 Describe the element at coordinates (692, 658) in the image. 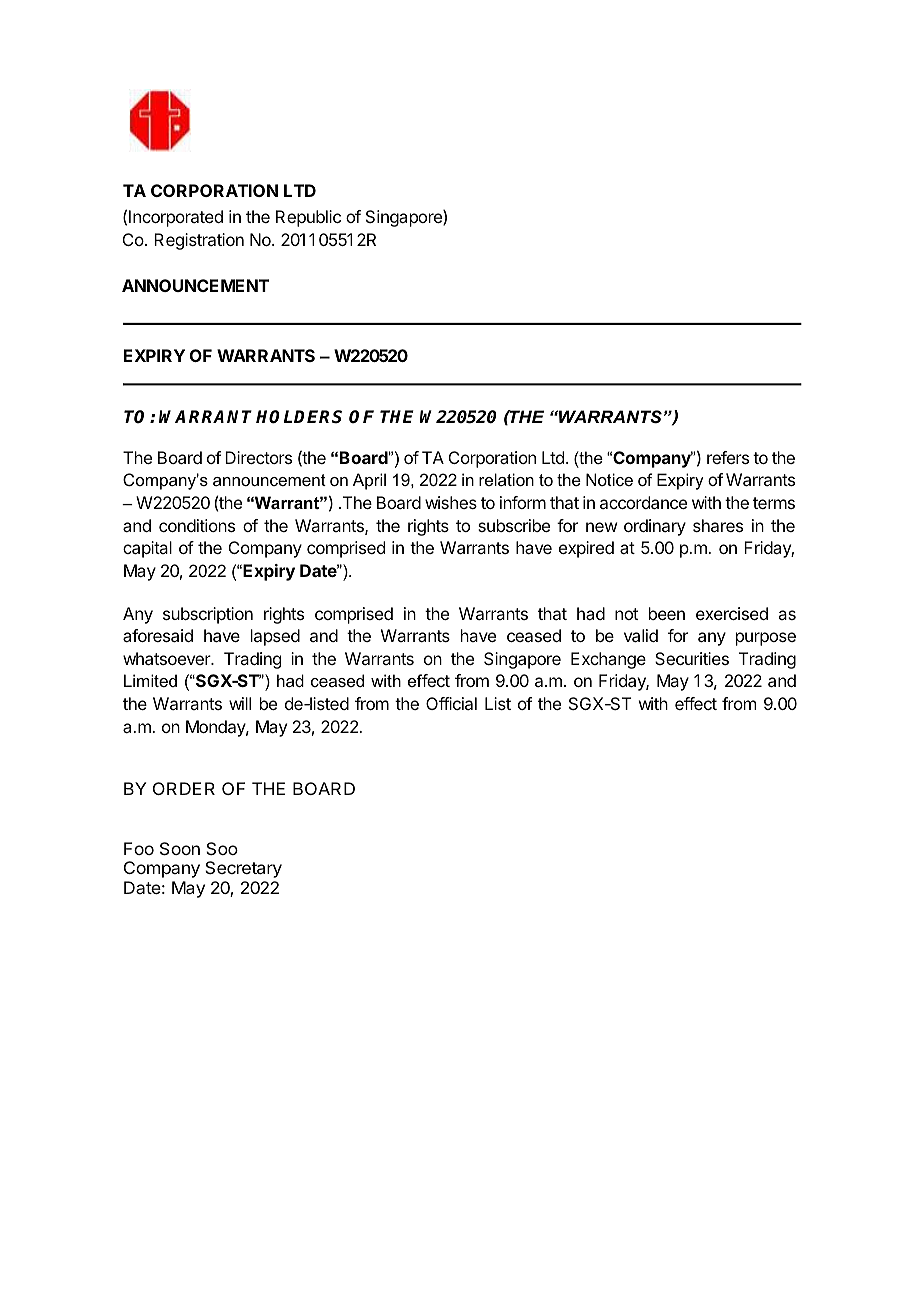

I see `Securities` at that location.
